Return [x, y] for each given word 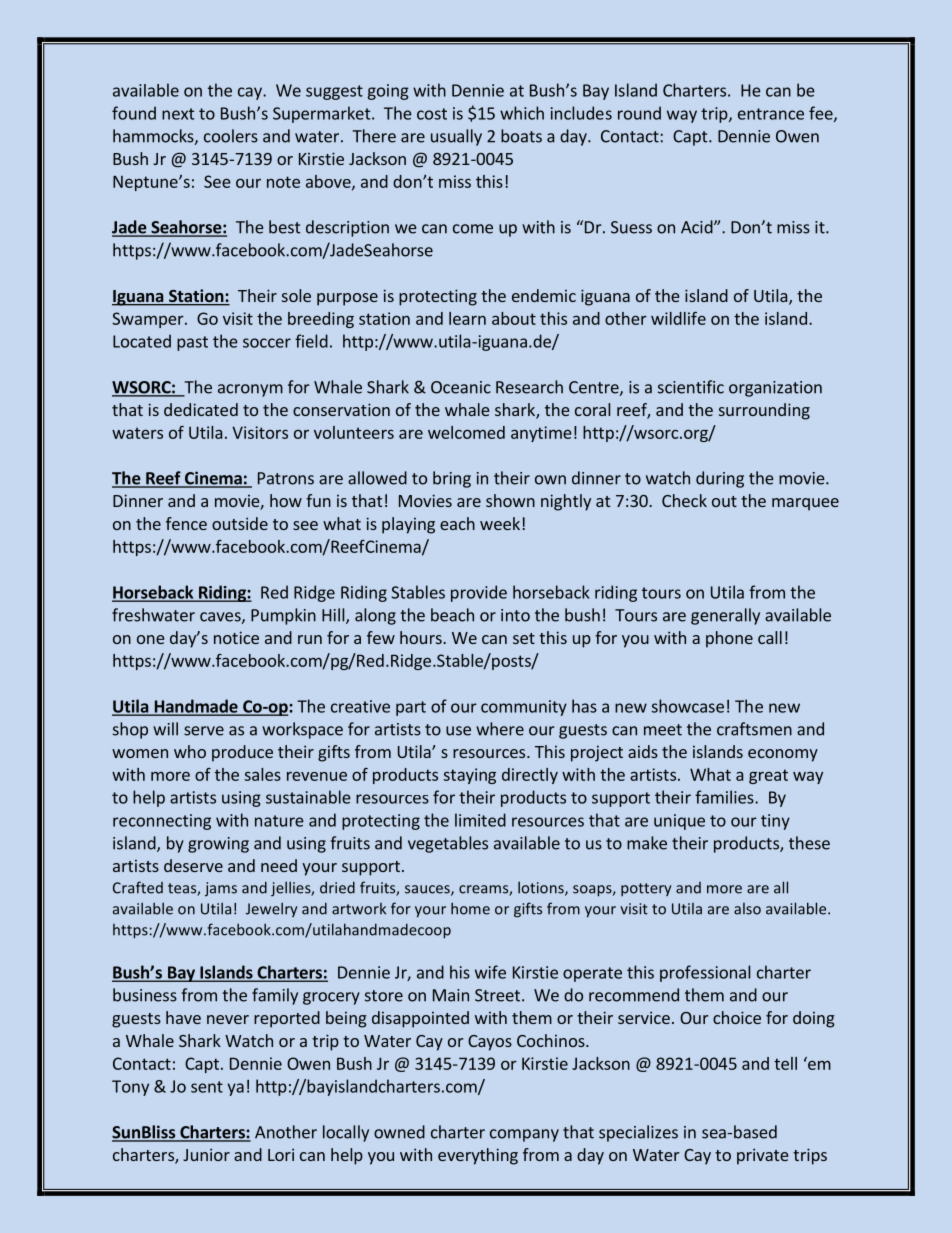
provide [479, 593]
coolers [231, 136]
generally [725, 616]
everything [478, 1156]
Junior [206, 1154]
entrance [771, 114]
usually [456, 137]
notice [236, 637]
